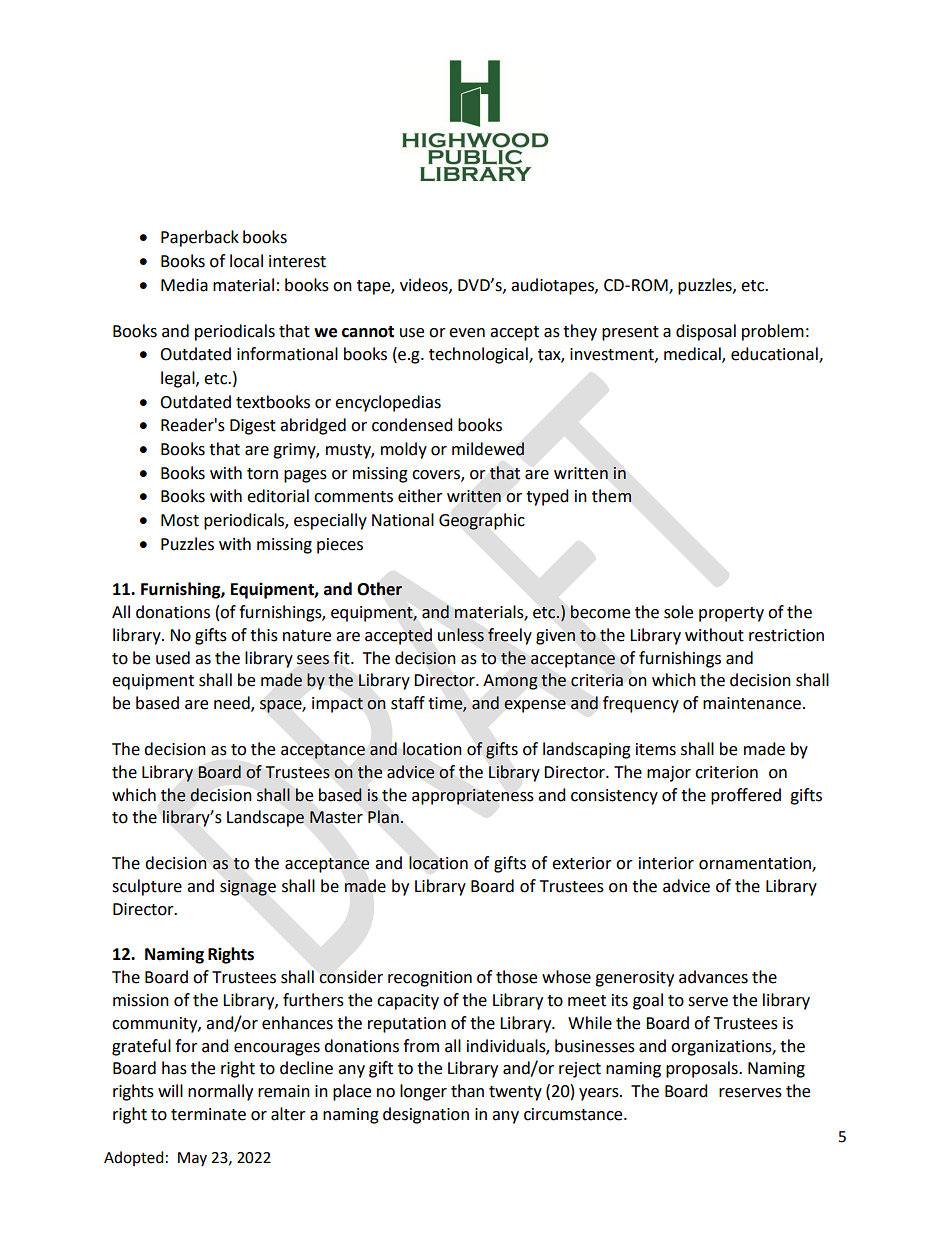  Describe the element at coordinates (666, 863) in the page. I see `interior` at that location.
